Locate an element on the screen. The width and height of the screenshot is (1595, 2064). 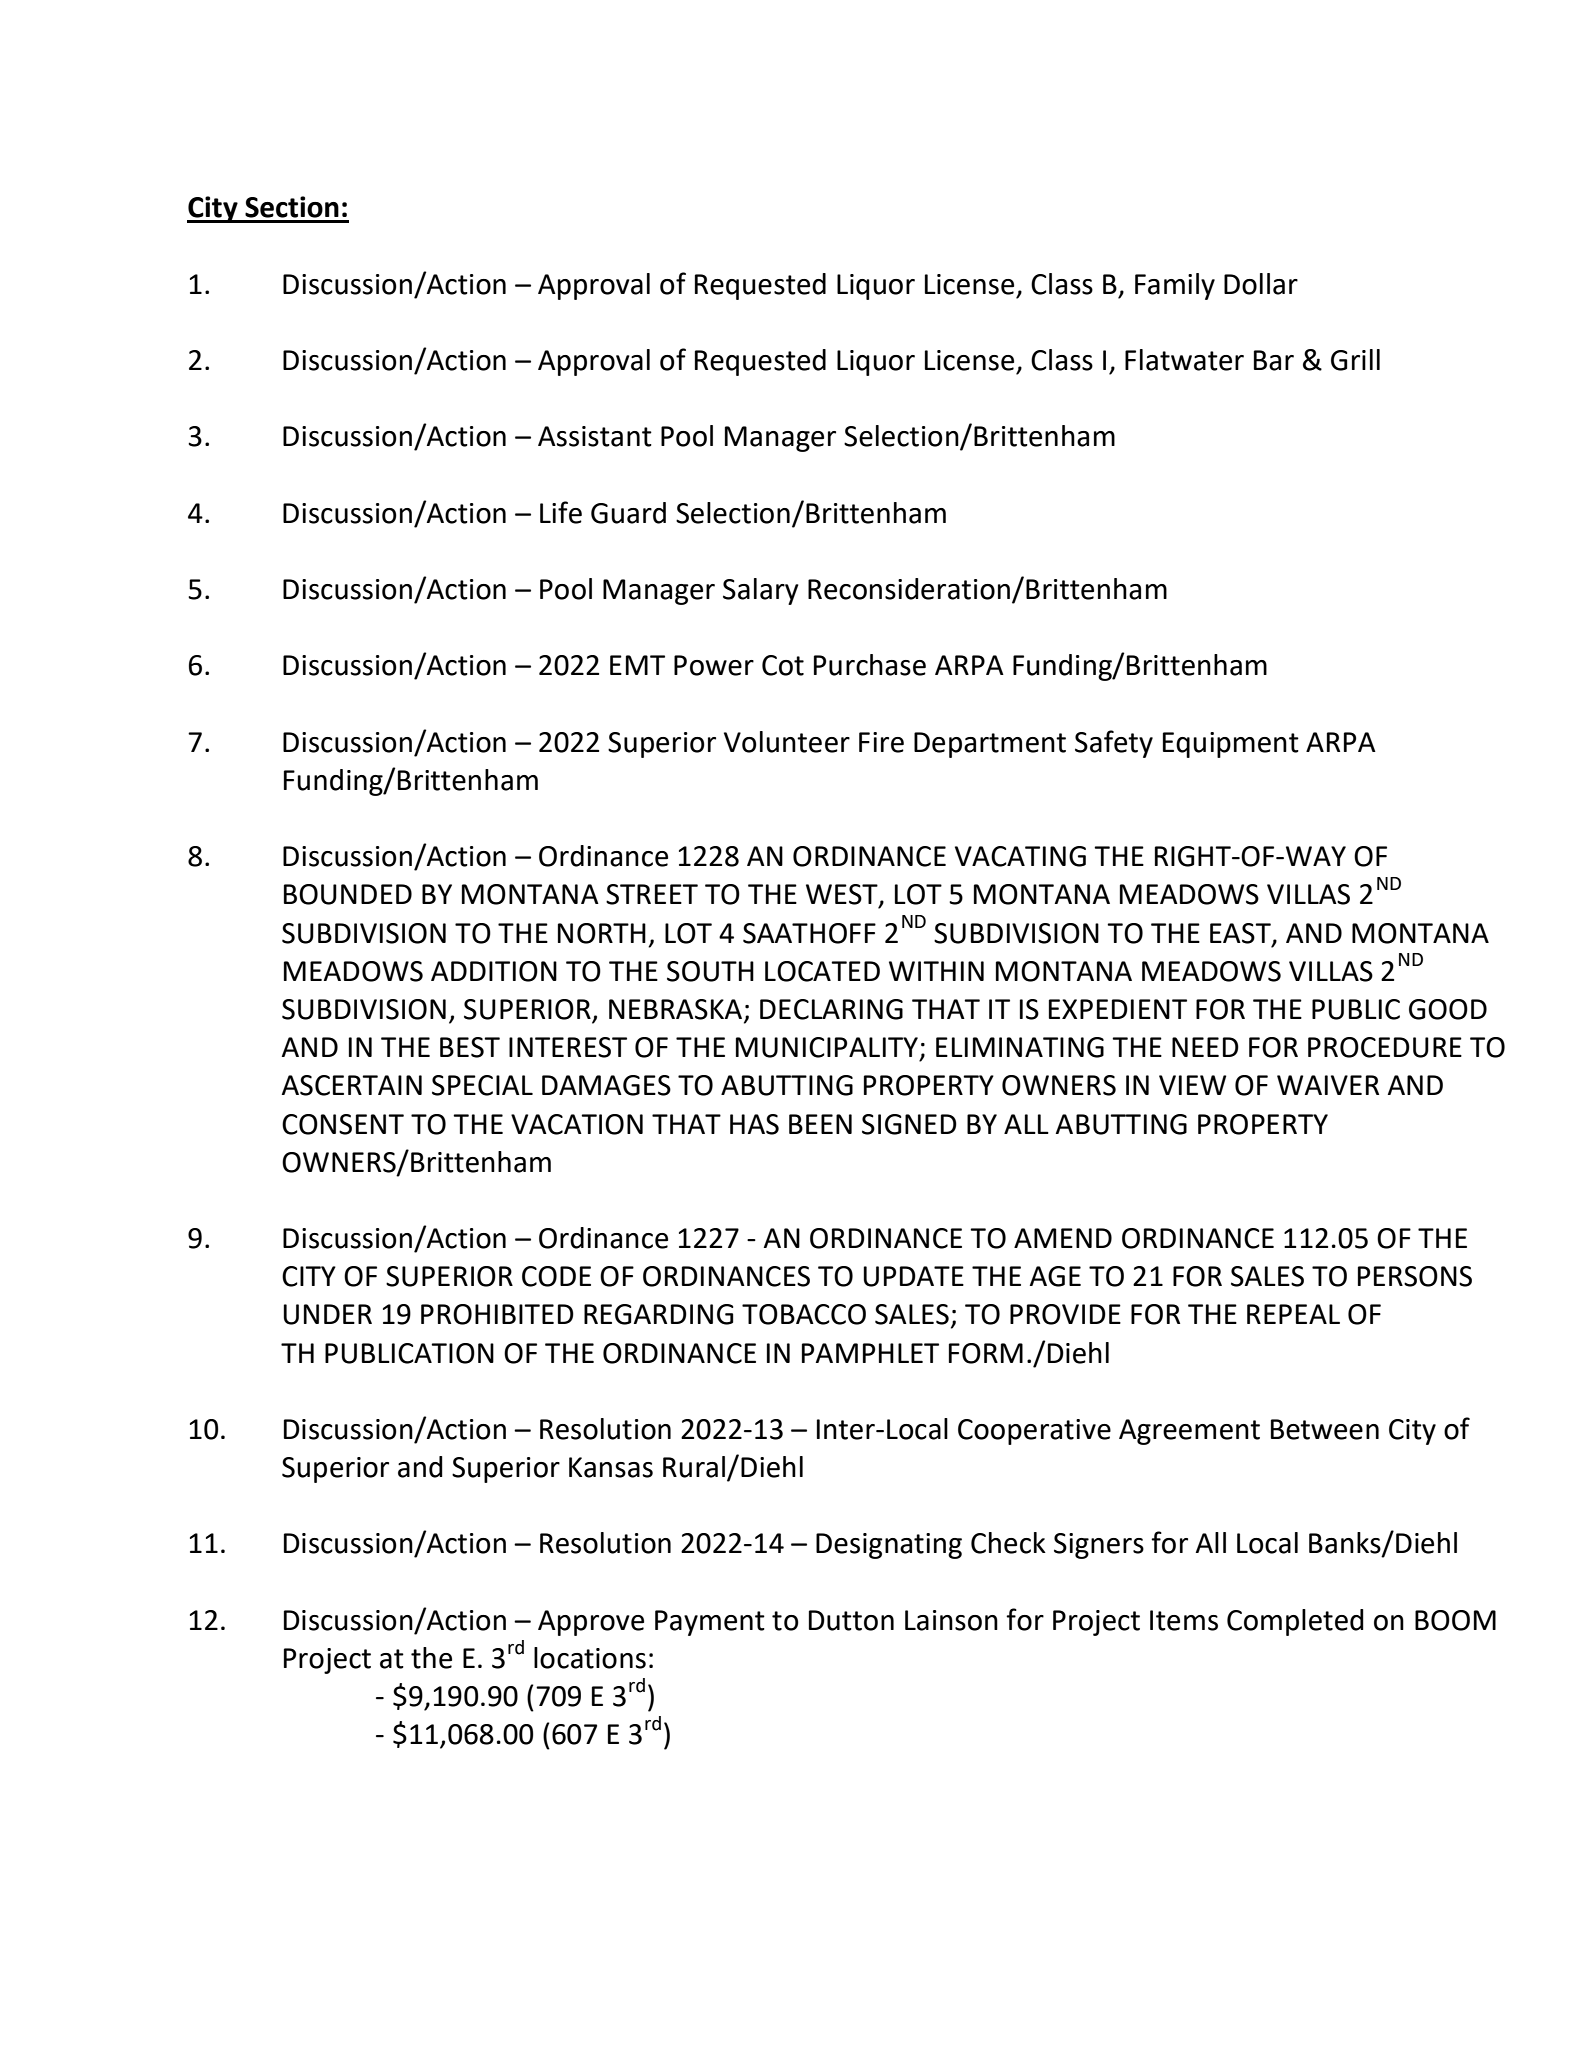
SIGNED is located at coordinates (909, 1124).
